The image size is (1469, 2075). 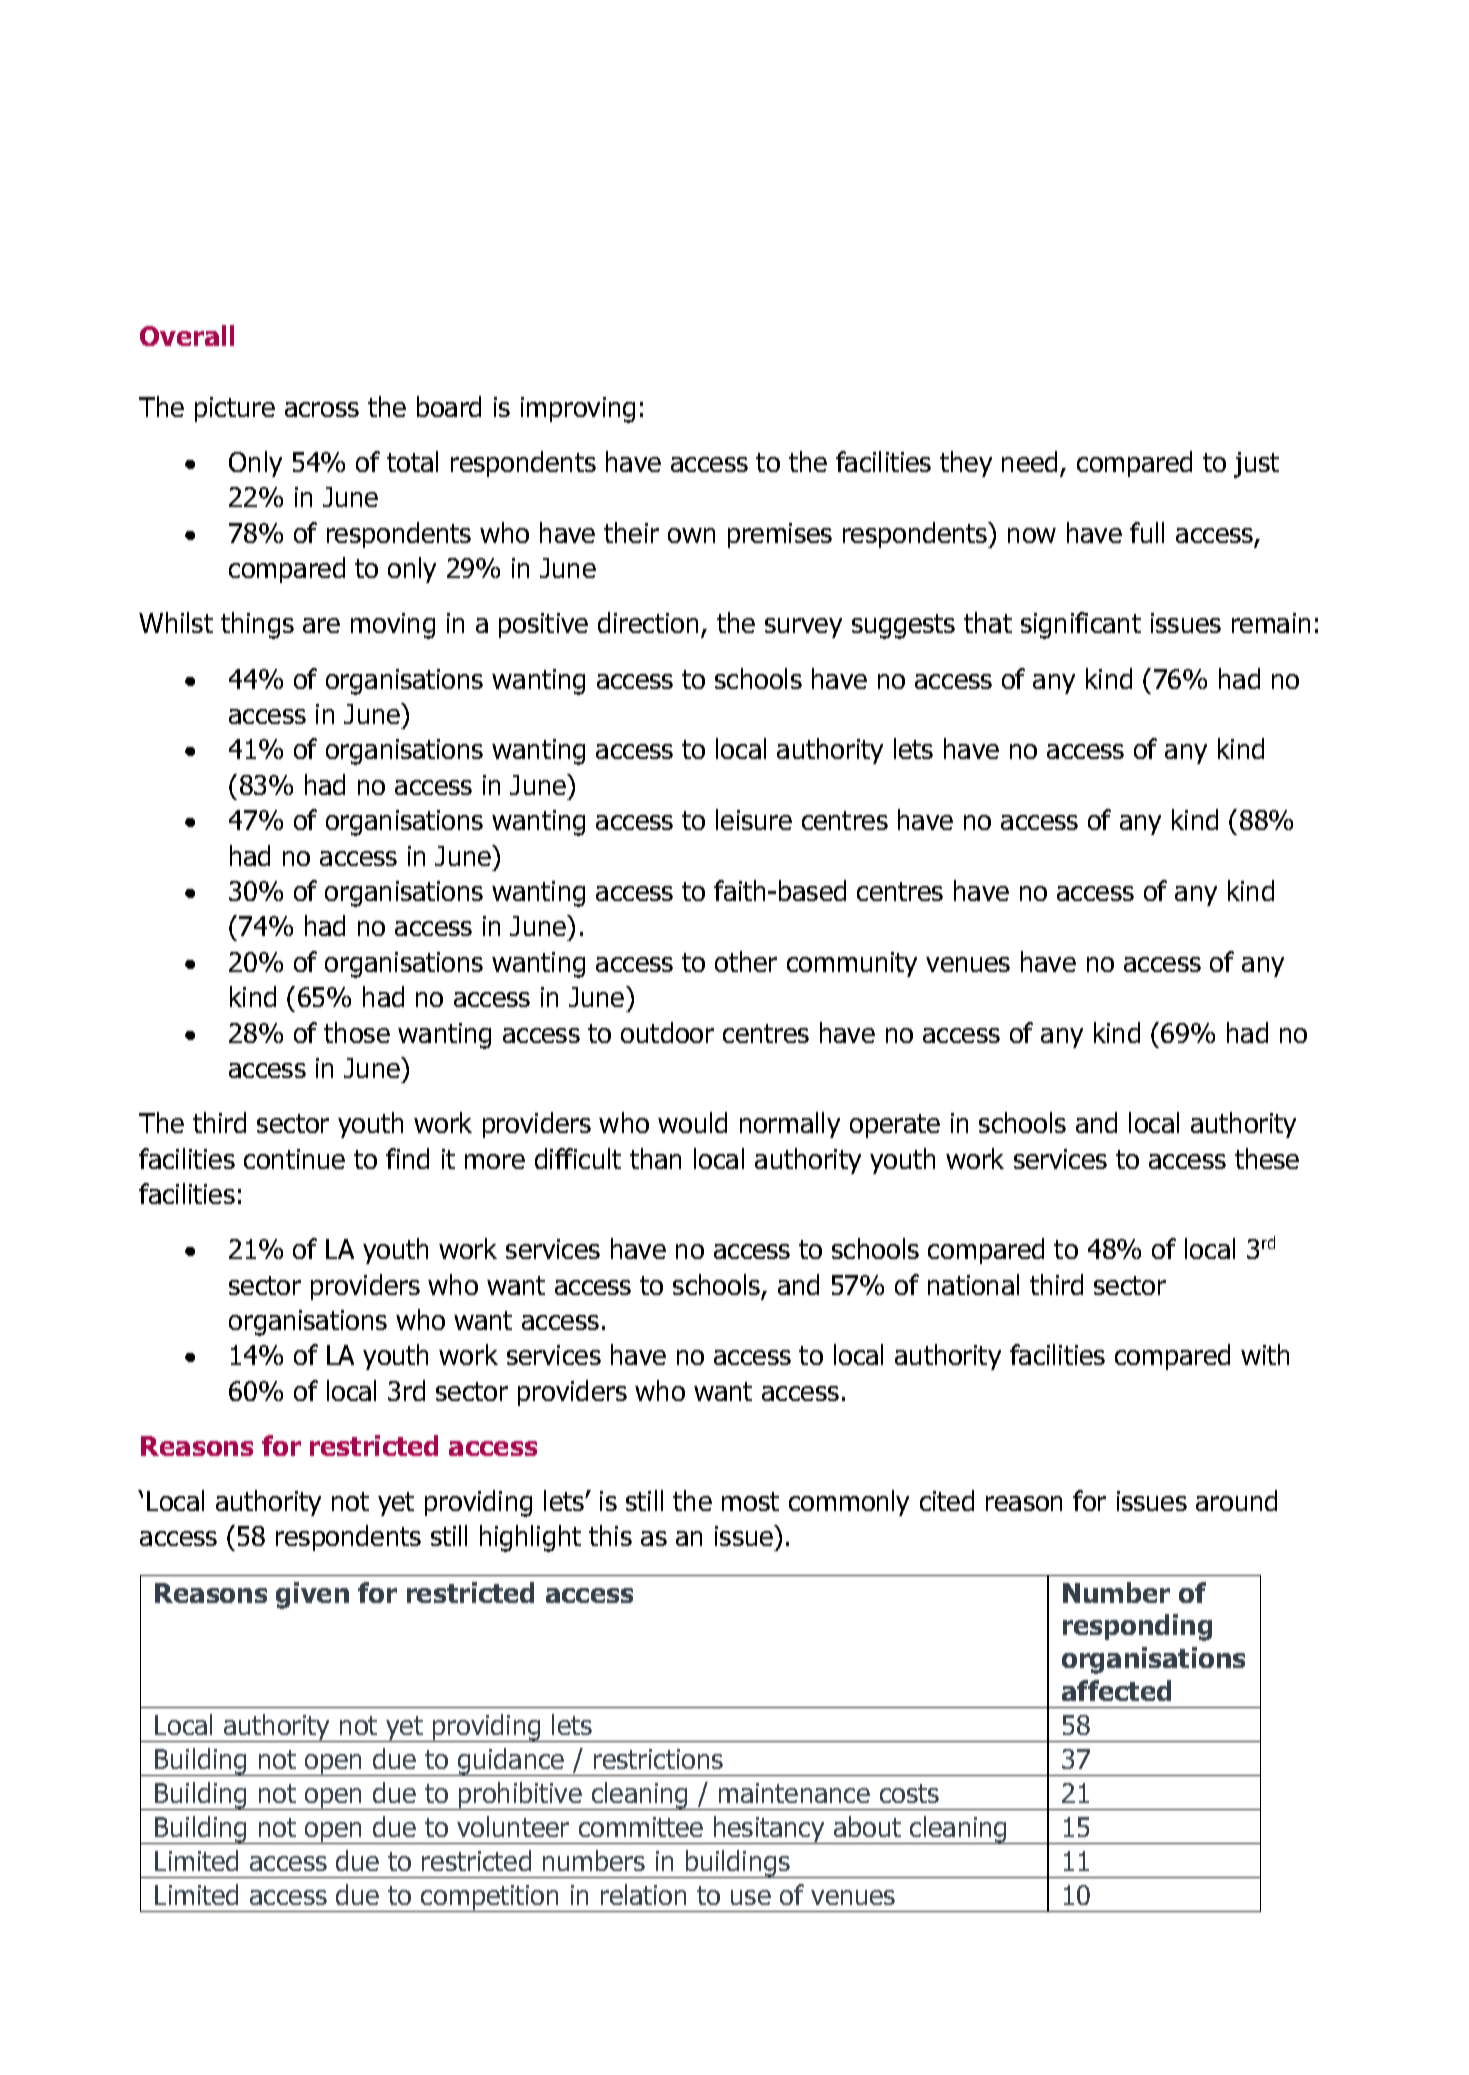 I want to click on across, so click(x=322, y=409).
